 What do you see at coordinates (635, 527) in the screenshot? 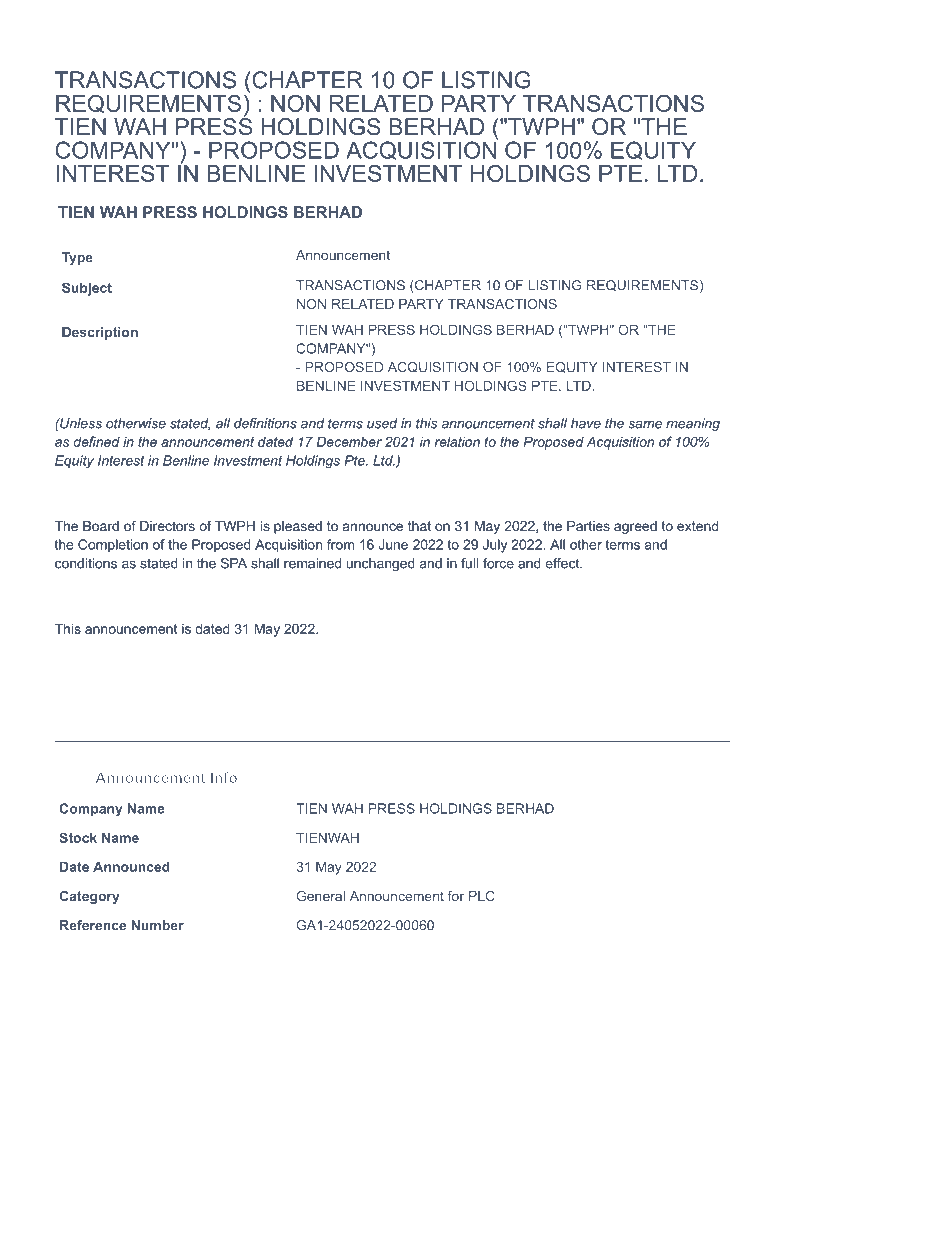
I see `agreed` at bounding box center [635, 527].
